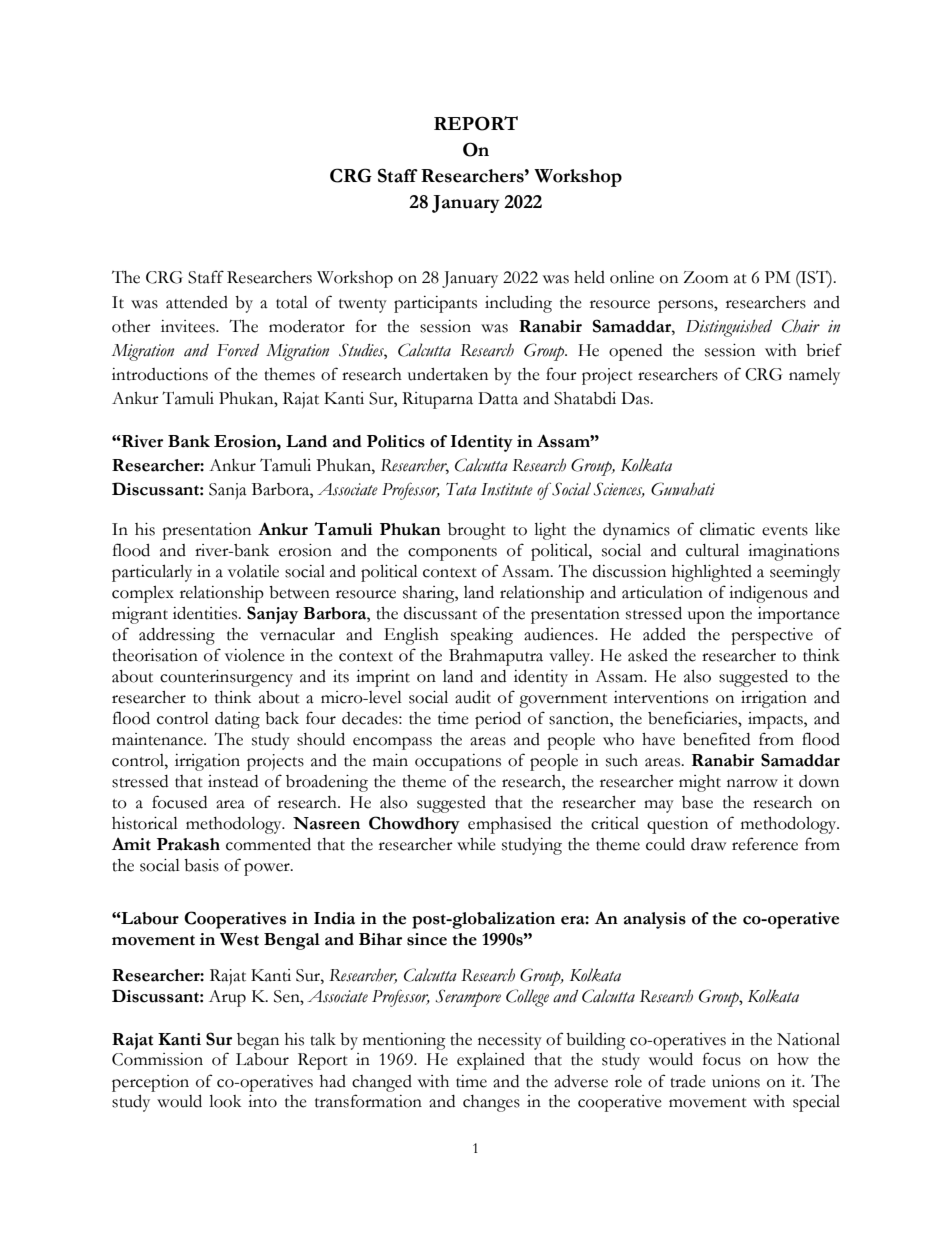 This page has height=1233, width=952. I want to click on counterinsurgency, so click(226, 678).
